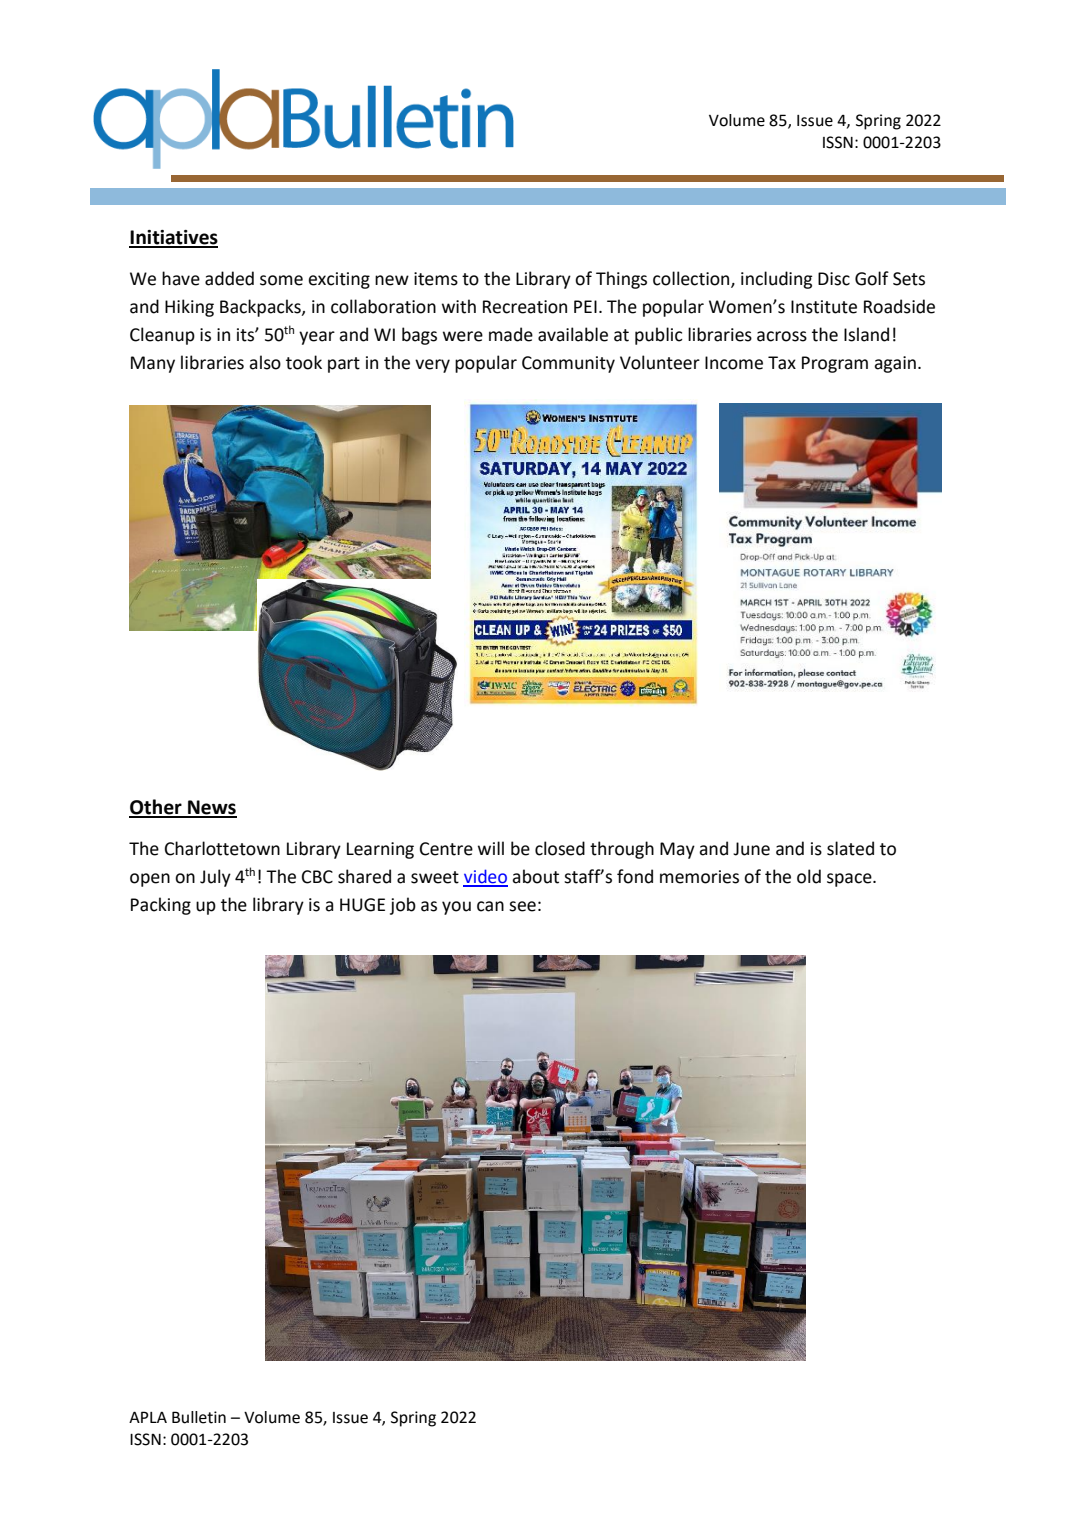  What do you see at coordinates (834, 279) in the document?
I see `Disc` at bounding box center [834, 279].
